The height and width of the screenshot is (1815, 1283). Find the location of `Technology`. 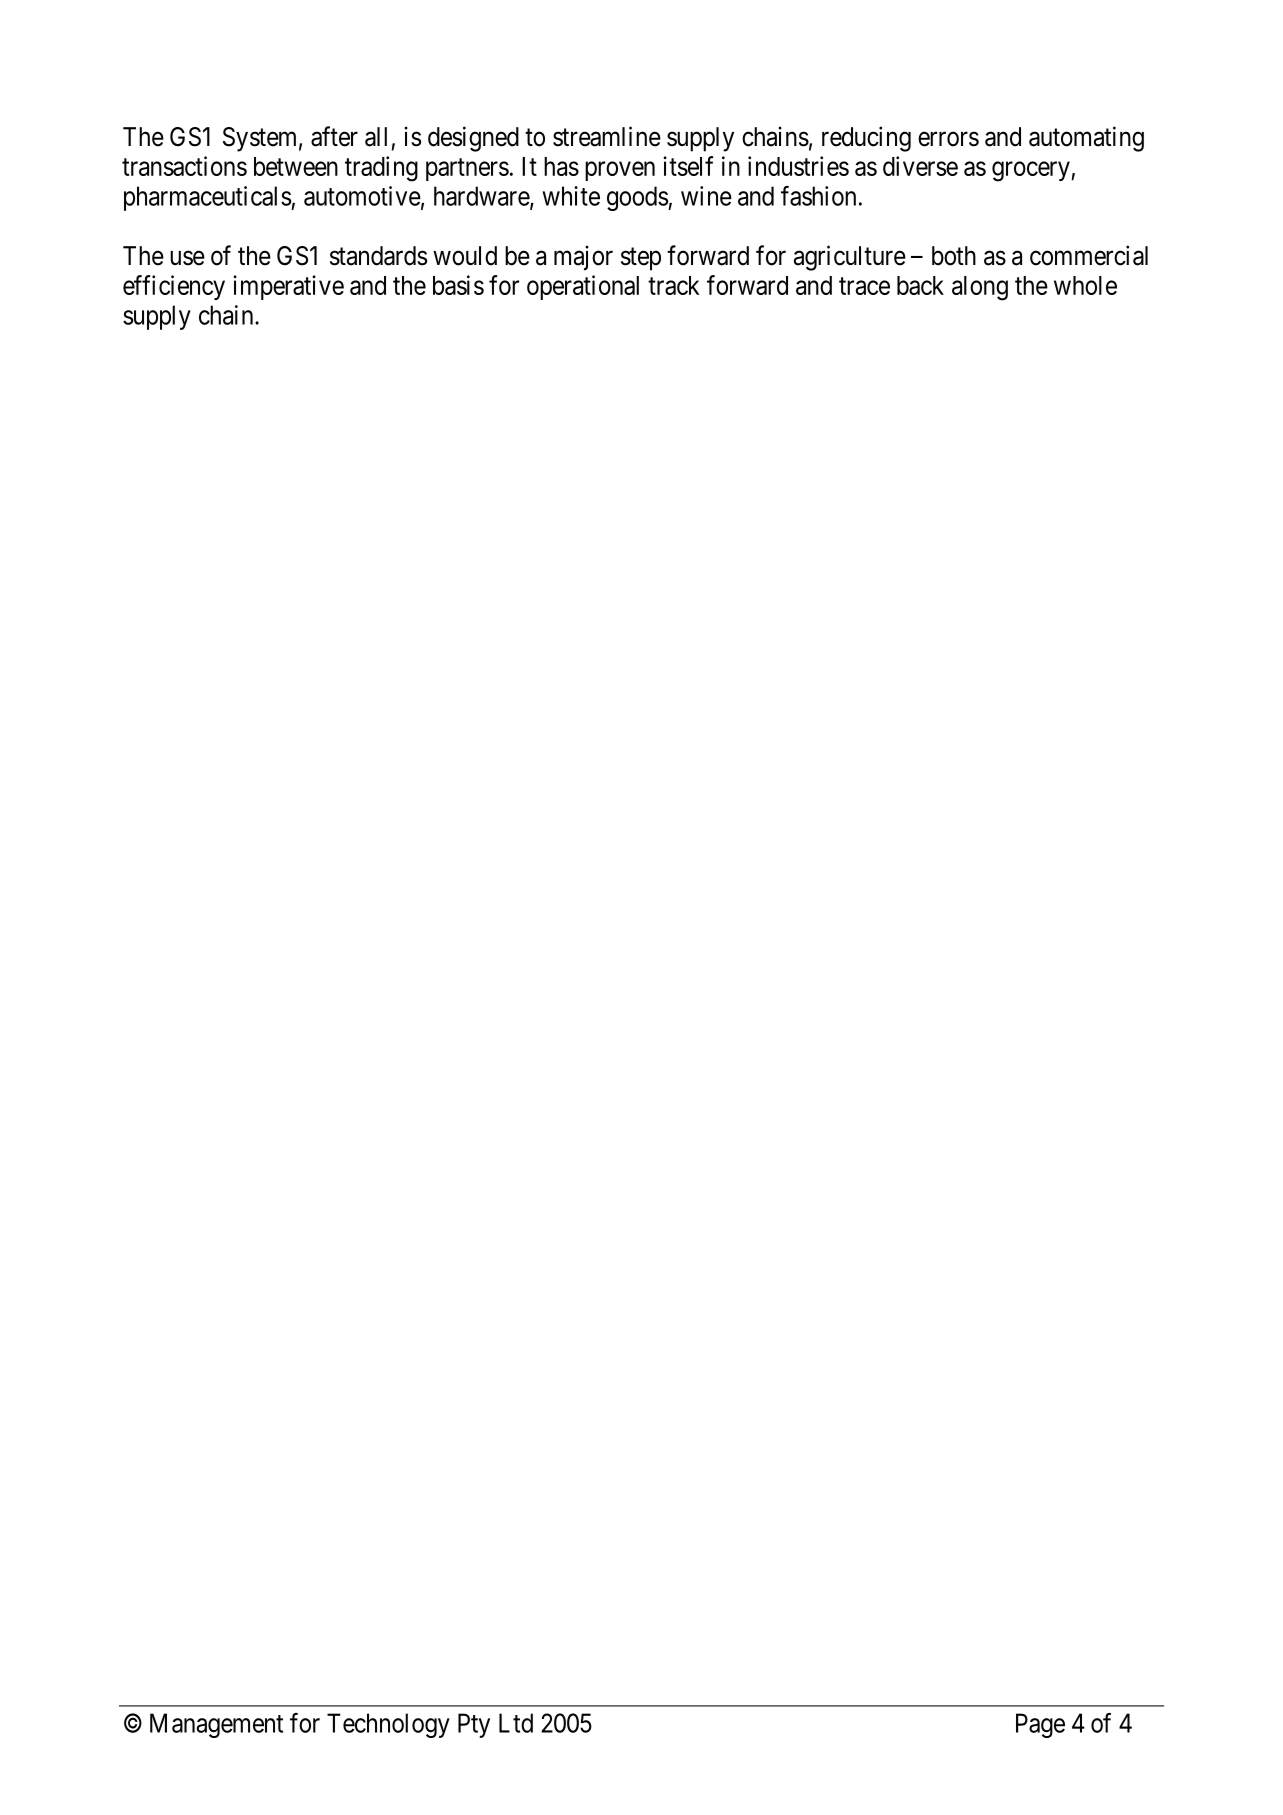

Technology is located at coordinates (388, 1725).
